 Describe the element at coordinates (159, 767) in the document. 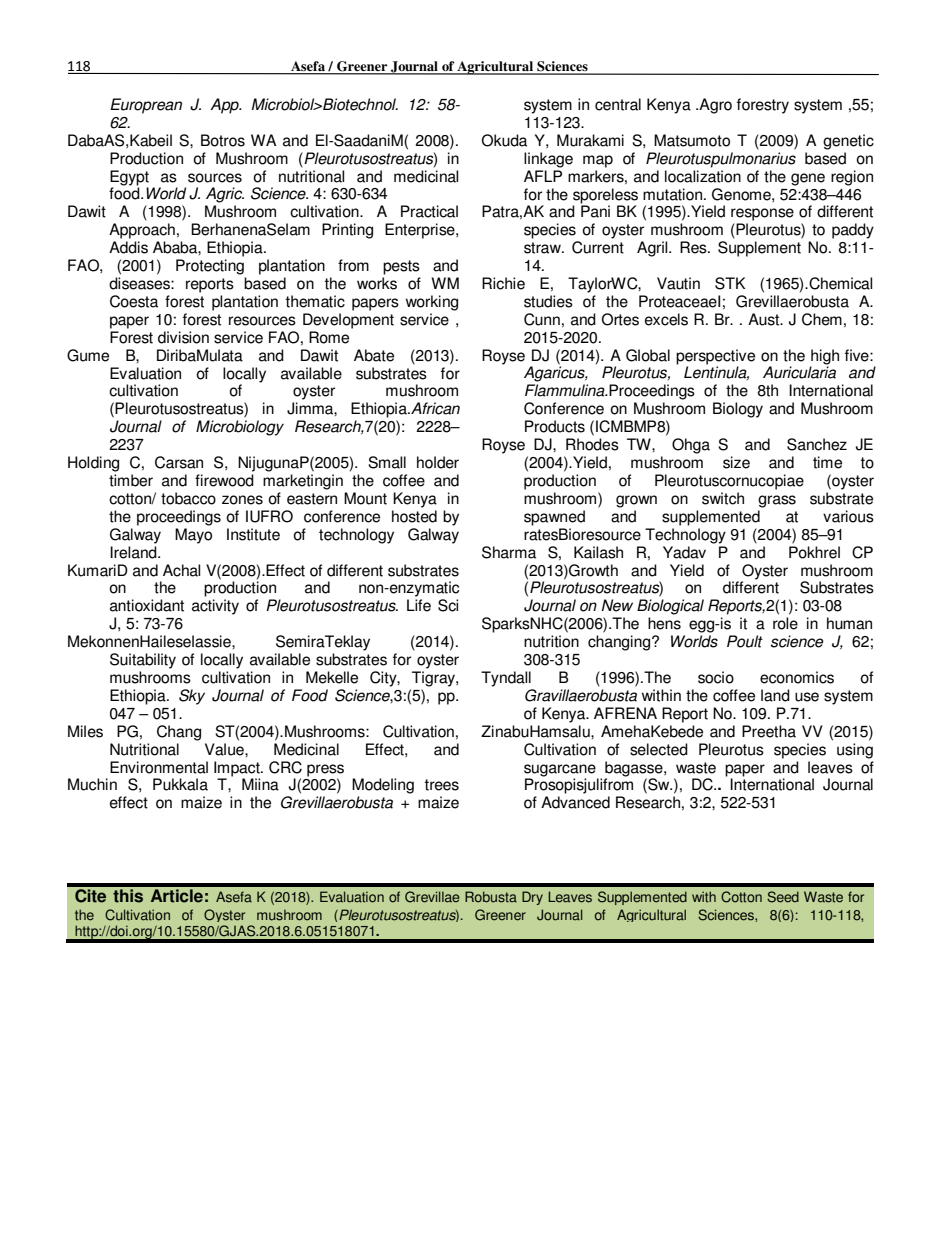

I see `Environmental` at that location.
